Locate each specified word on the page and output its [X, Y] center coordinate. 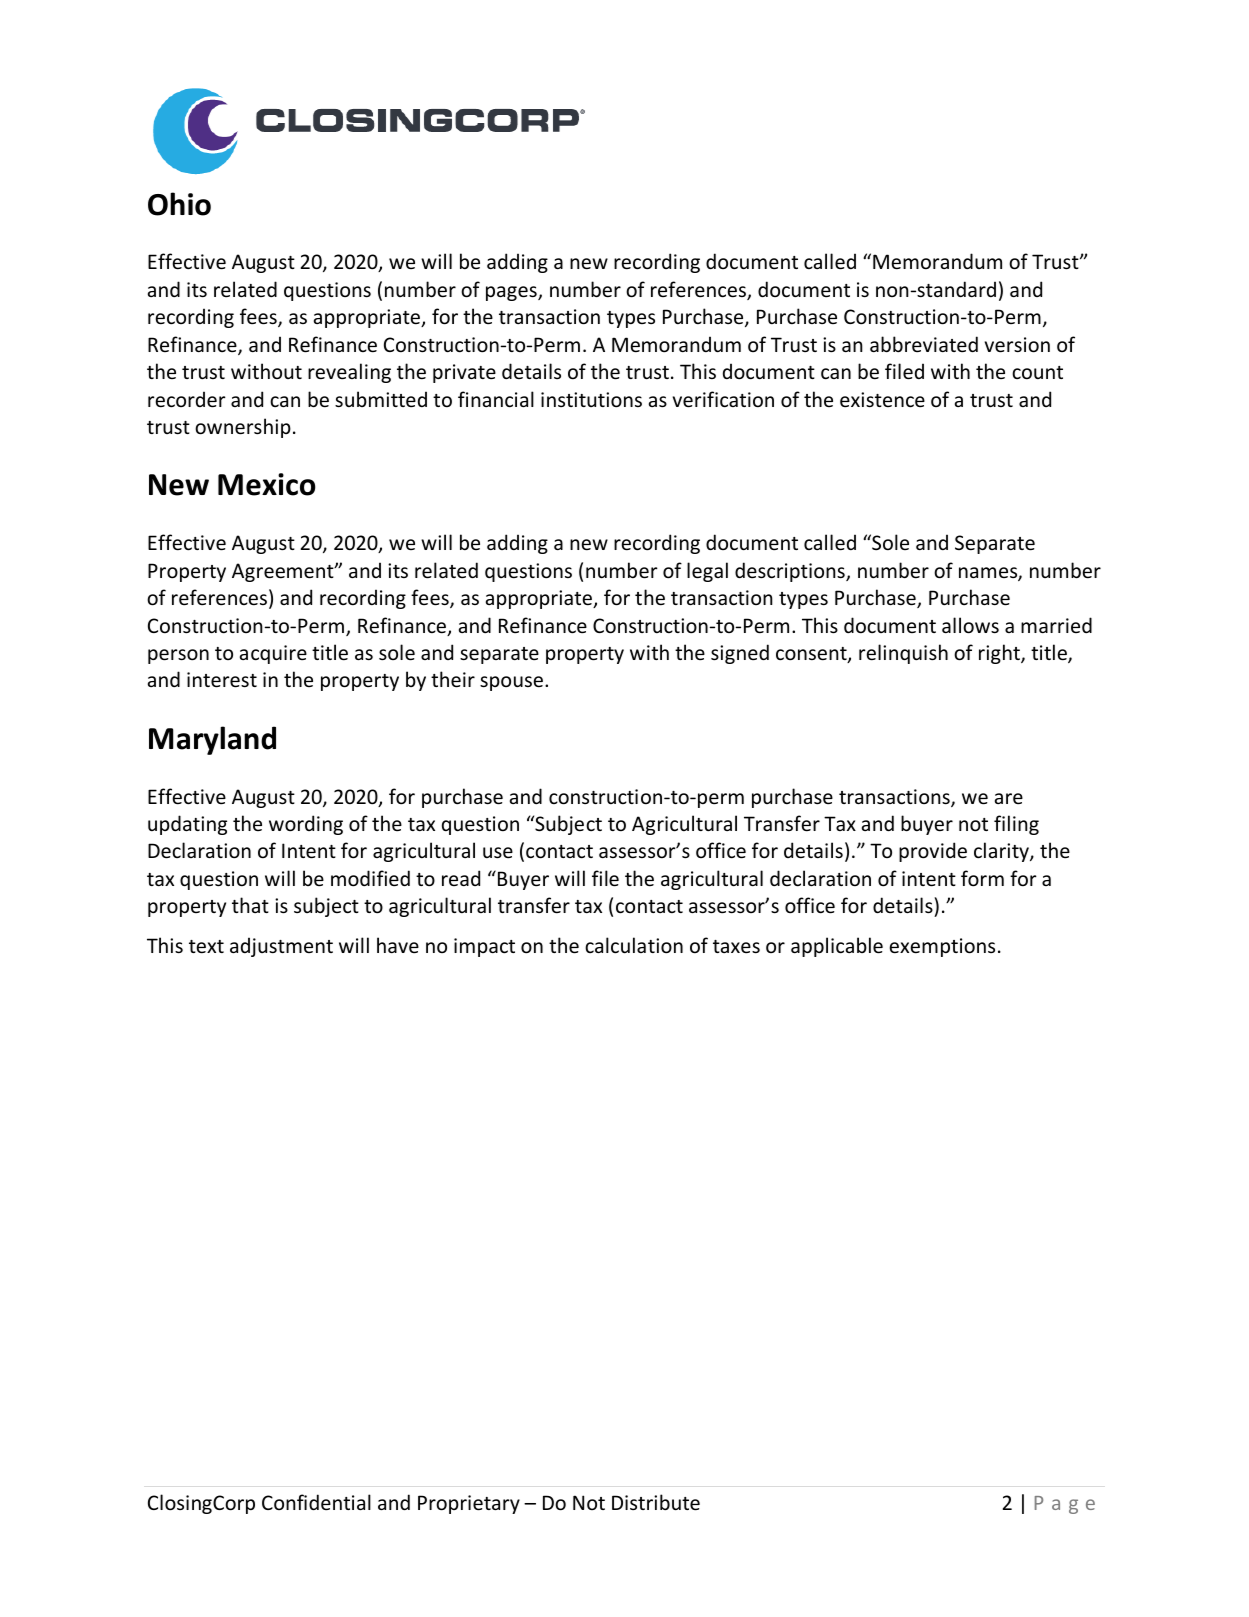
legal [707, 572]
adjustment [281, 947]
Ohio [179, 204]
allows [970, 625]
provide [933, 852]
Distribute [656, 1502]
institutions [591, 400]
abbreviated [924, 344]
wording [306, 825]
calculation [634, 945]
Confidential [316, 1502]
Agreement [284, 572]
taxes [736, 947]
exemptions [942, 947]
